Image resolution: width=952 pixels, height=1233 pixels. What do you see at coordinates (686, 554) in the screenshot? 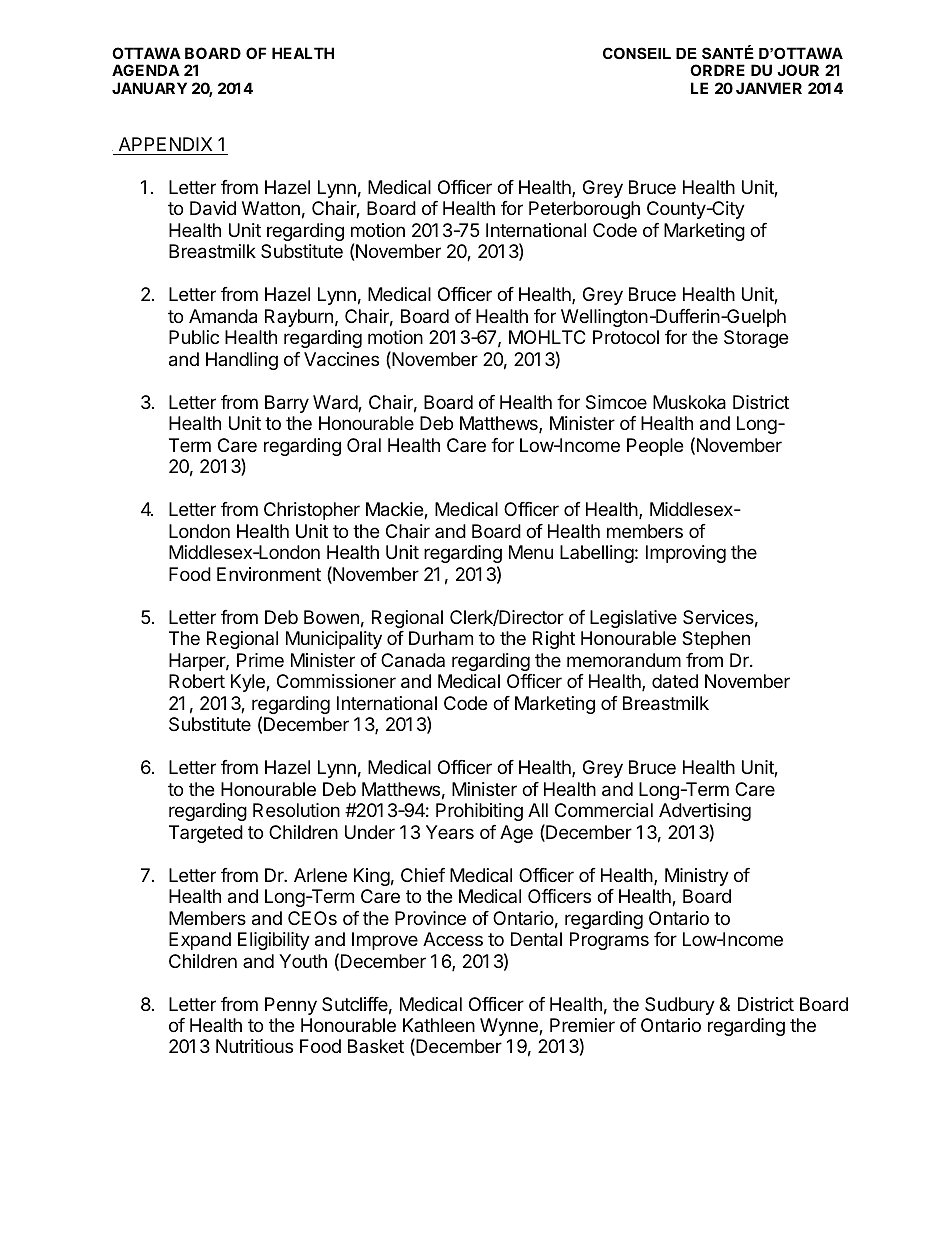
I see `Improving` at bounding box center [686, 554].
